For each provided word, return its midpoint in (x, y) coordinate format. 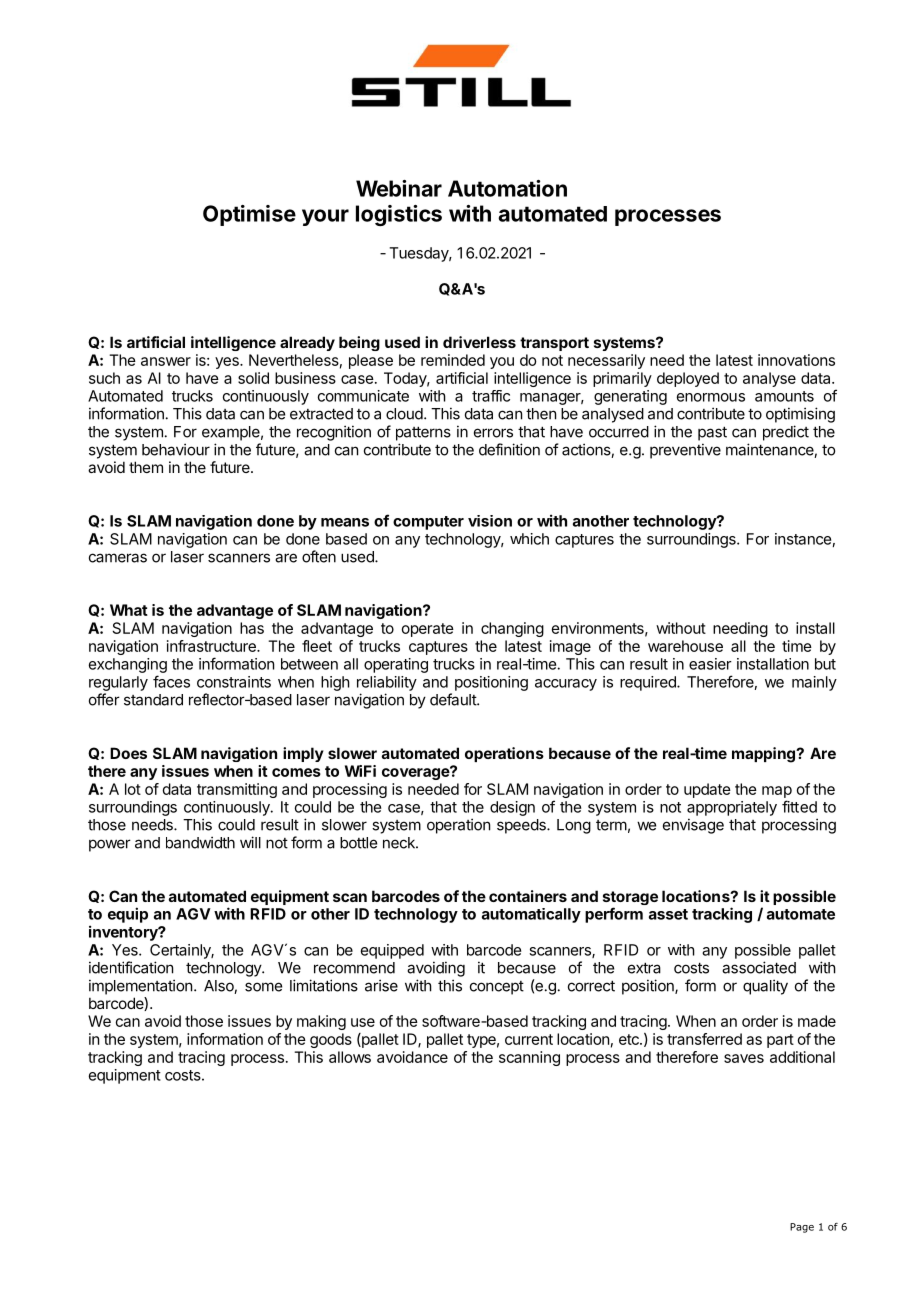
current (529, 1039)
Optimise (249, 215)
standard (153, 700)
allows (350, 1057)
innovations (796, 360)
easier (710, 664)
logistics (399, 215)
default (454, 699)
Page (802, 1228)
